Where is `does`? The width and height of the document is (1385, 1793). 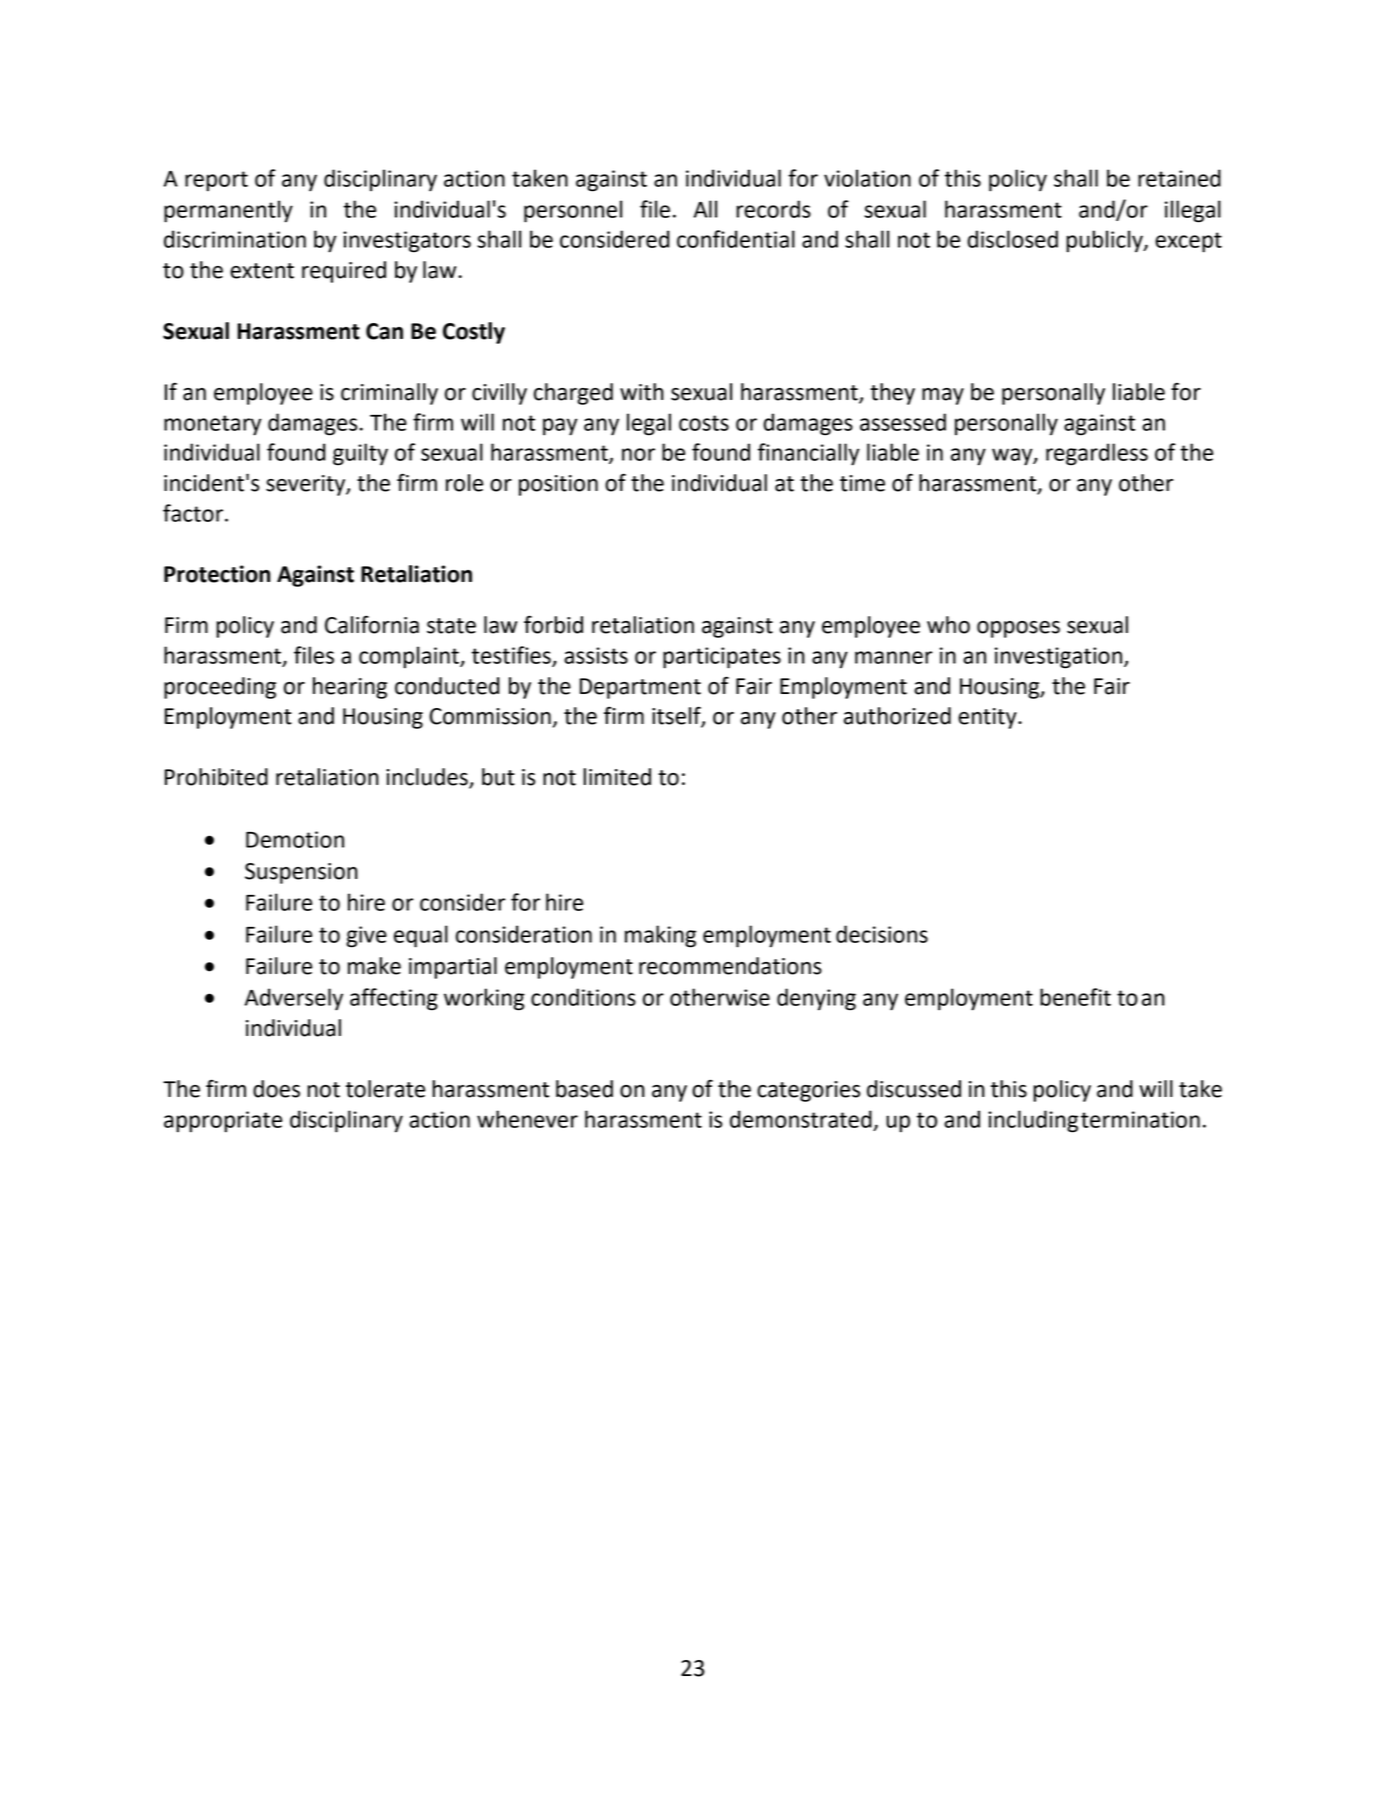 does is located at coordinates (276, 1089).
